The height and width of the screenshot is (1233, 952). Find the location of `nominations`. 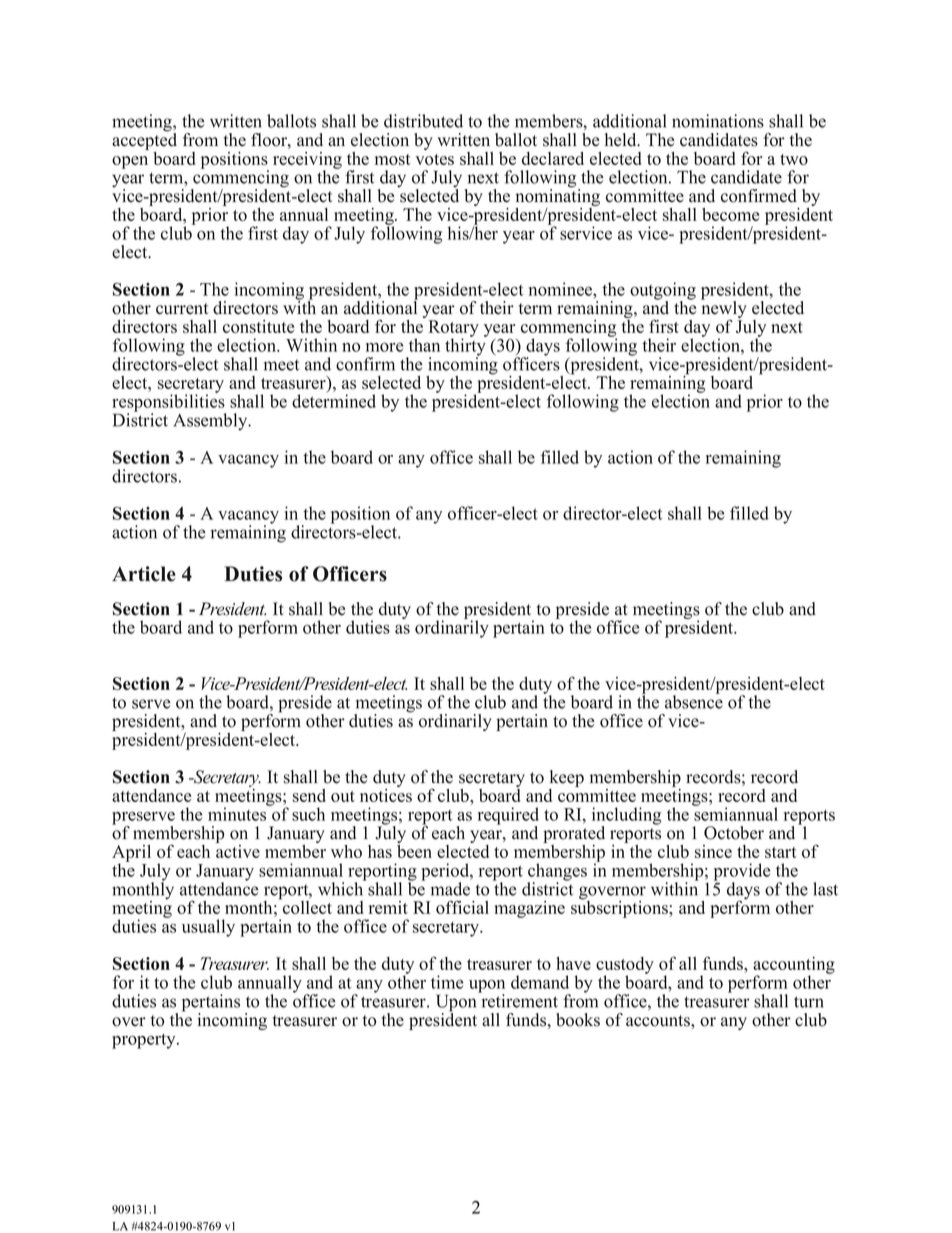

nominations is located at coordinates (718, 121).
